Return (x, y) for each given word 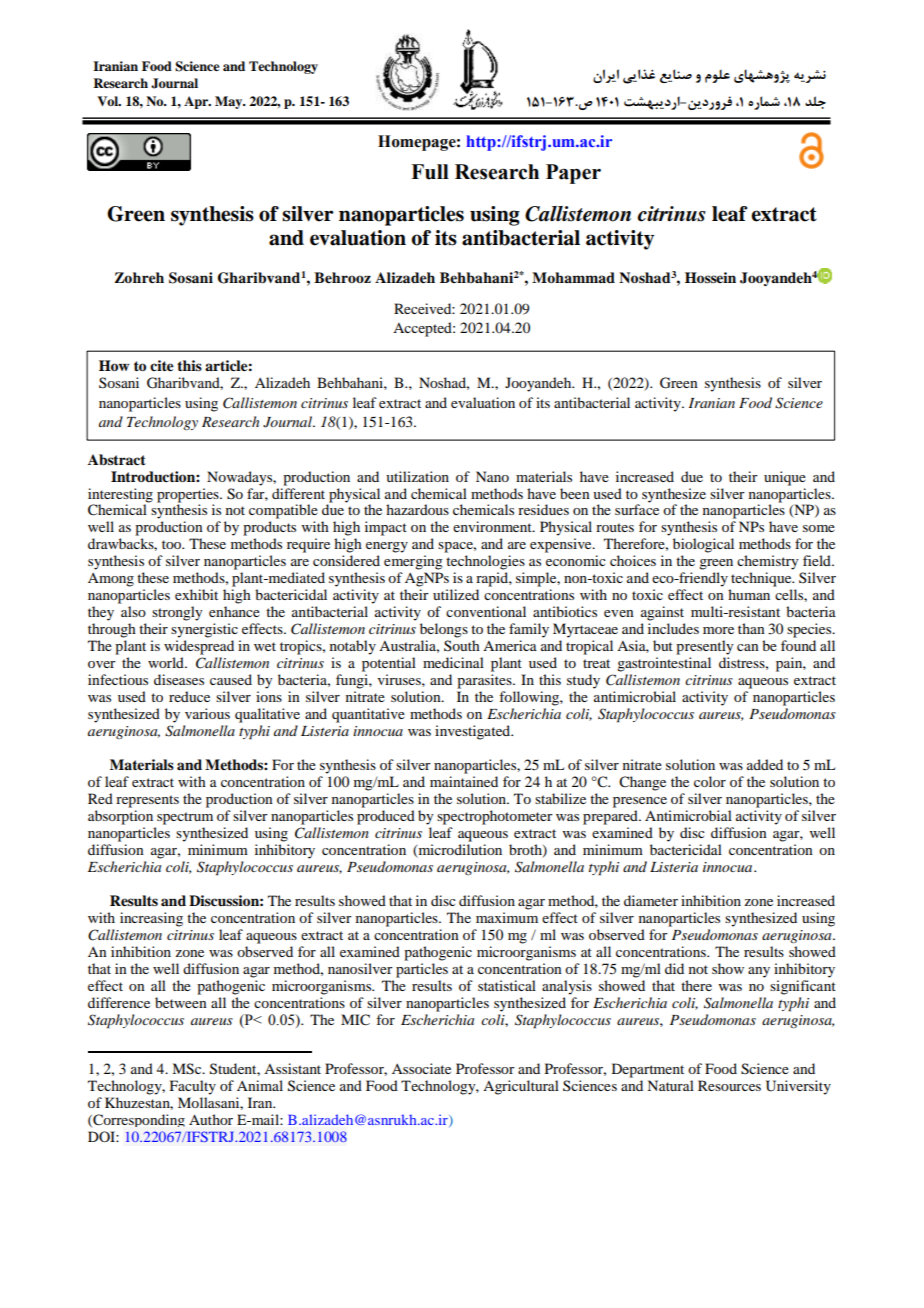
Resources (729, 1085)
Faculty (193, 1087)
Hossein (710, 277)
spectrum (185, 818)
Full (430, 172)
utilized (456, 594)
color (710, 781)
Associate (421, 1068)
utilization (417, 476)
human (749, 594)
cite (162, 365)
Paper (573, 174)
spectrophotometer (495, 817)
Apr (197, 102)
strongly (177, 613)
